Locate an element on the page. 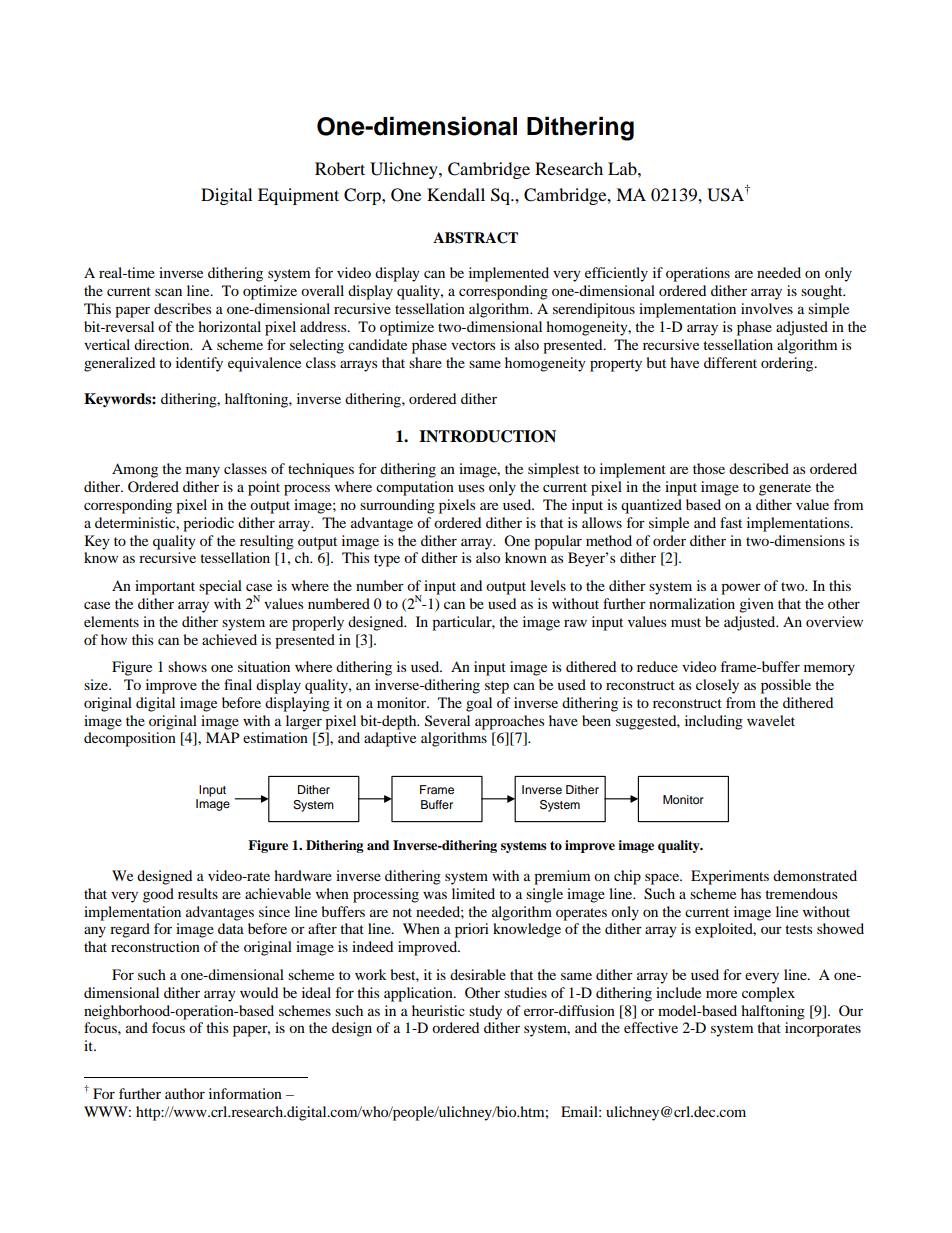 The image size is (952, 1233). Kendall is located at coordinates (456, 194).
